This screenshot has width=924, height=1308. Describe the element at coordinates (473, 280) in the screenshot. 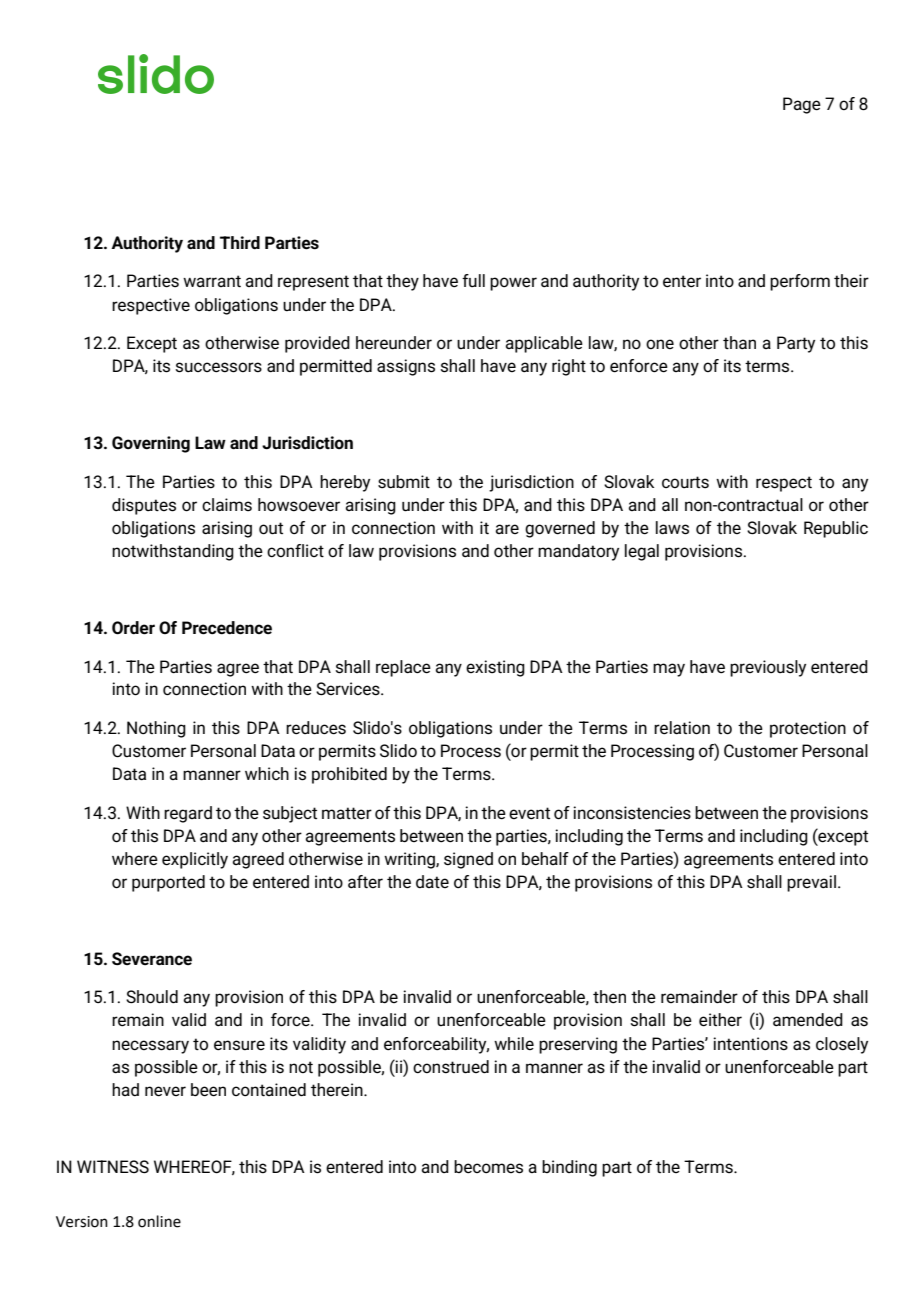

I see `full` at that location.
